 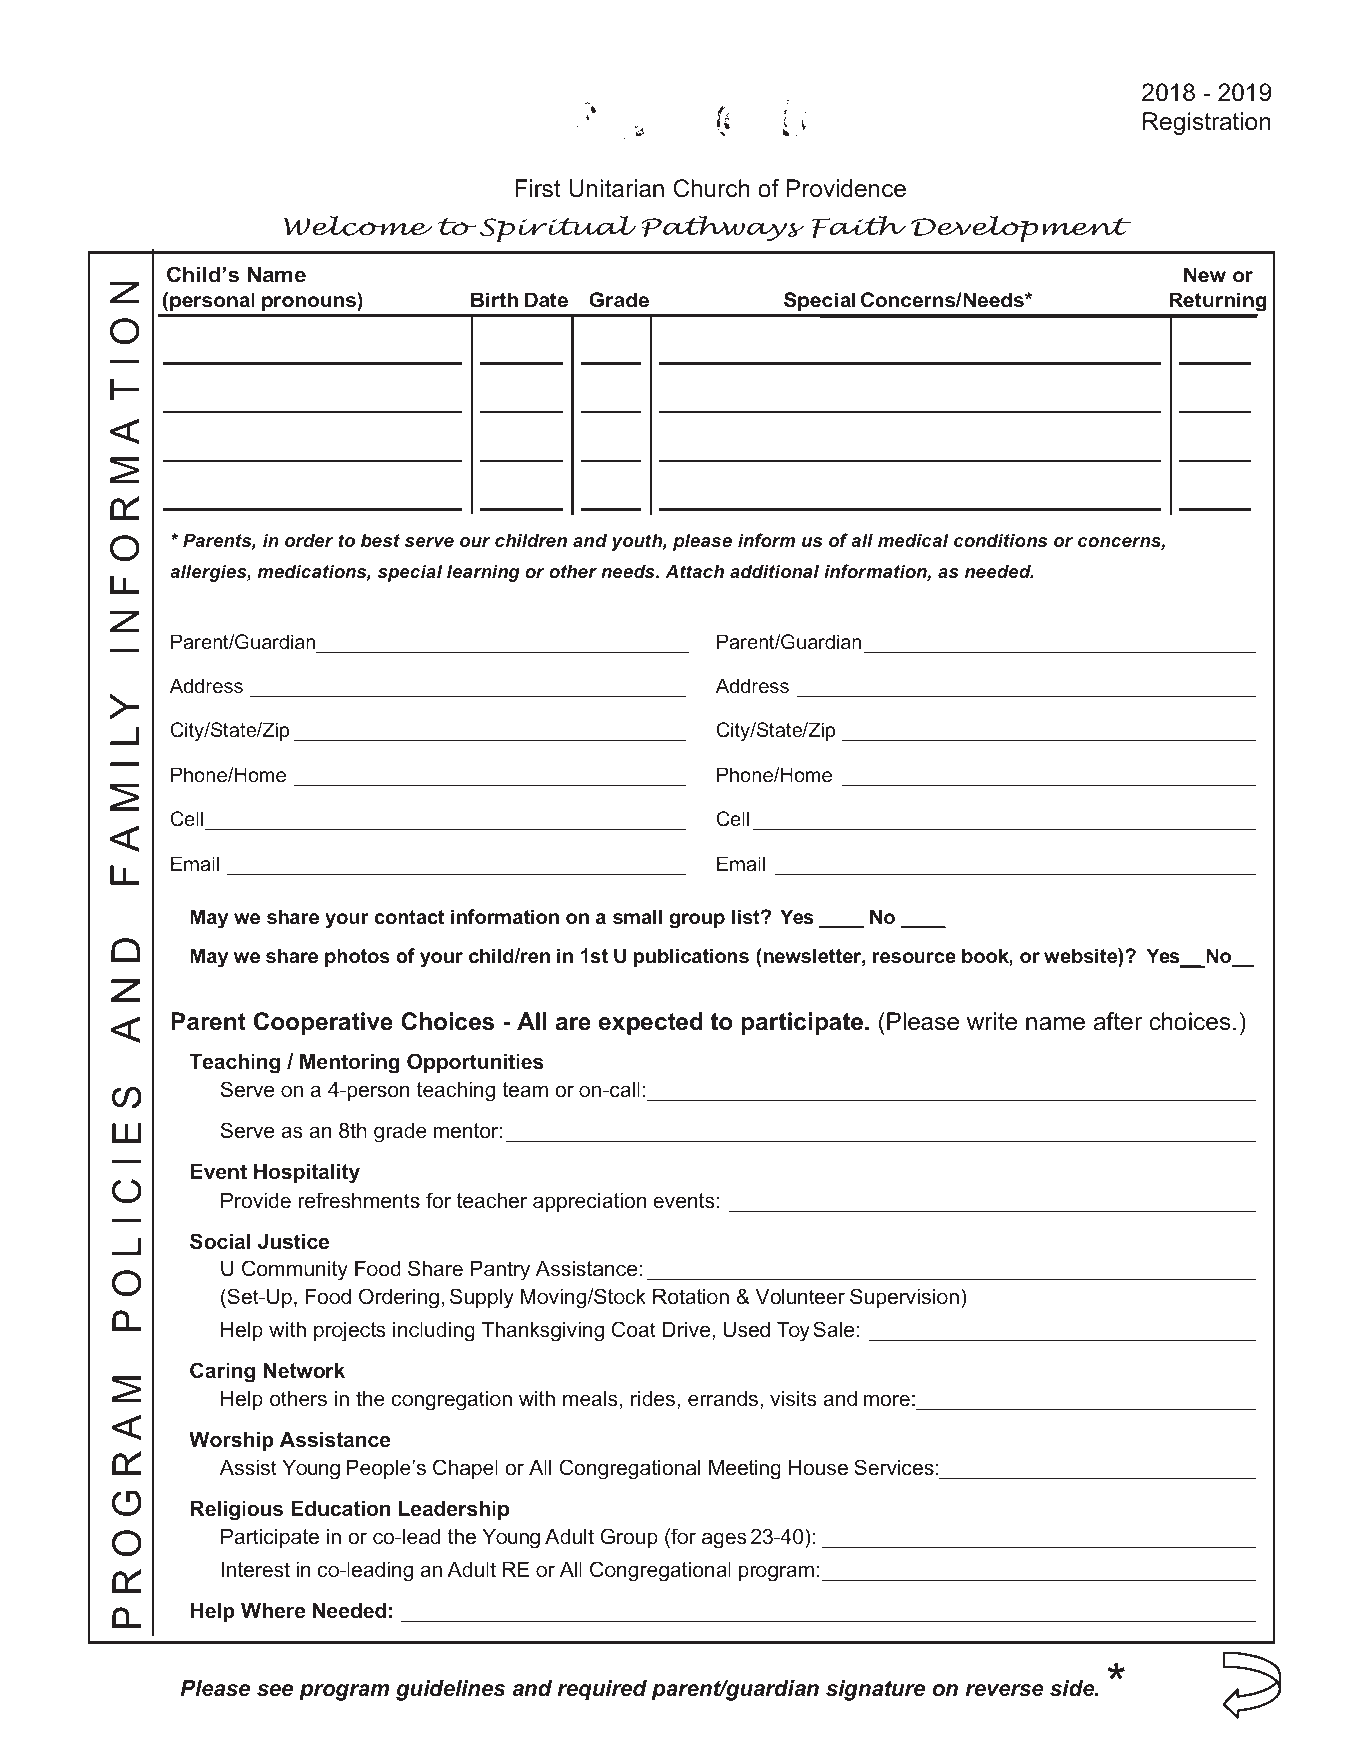 What do you see at coordinates (711, 188) in the page?
I see `Church` at bounding box center [711, 188].
